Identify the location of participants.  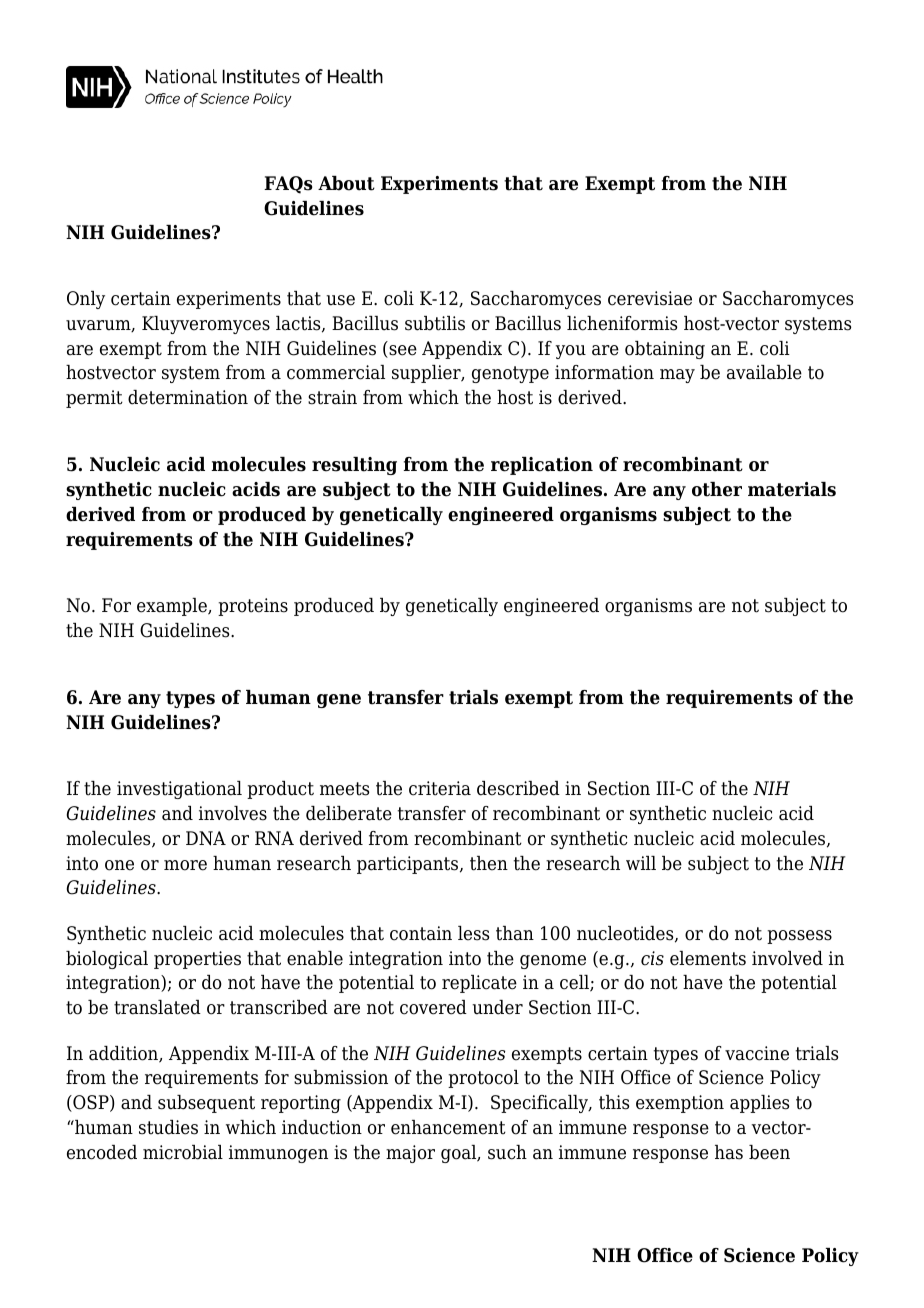
(409, 865).
